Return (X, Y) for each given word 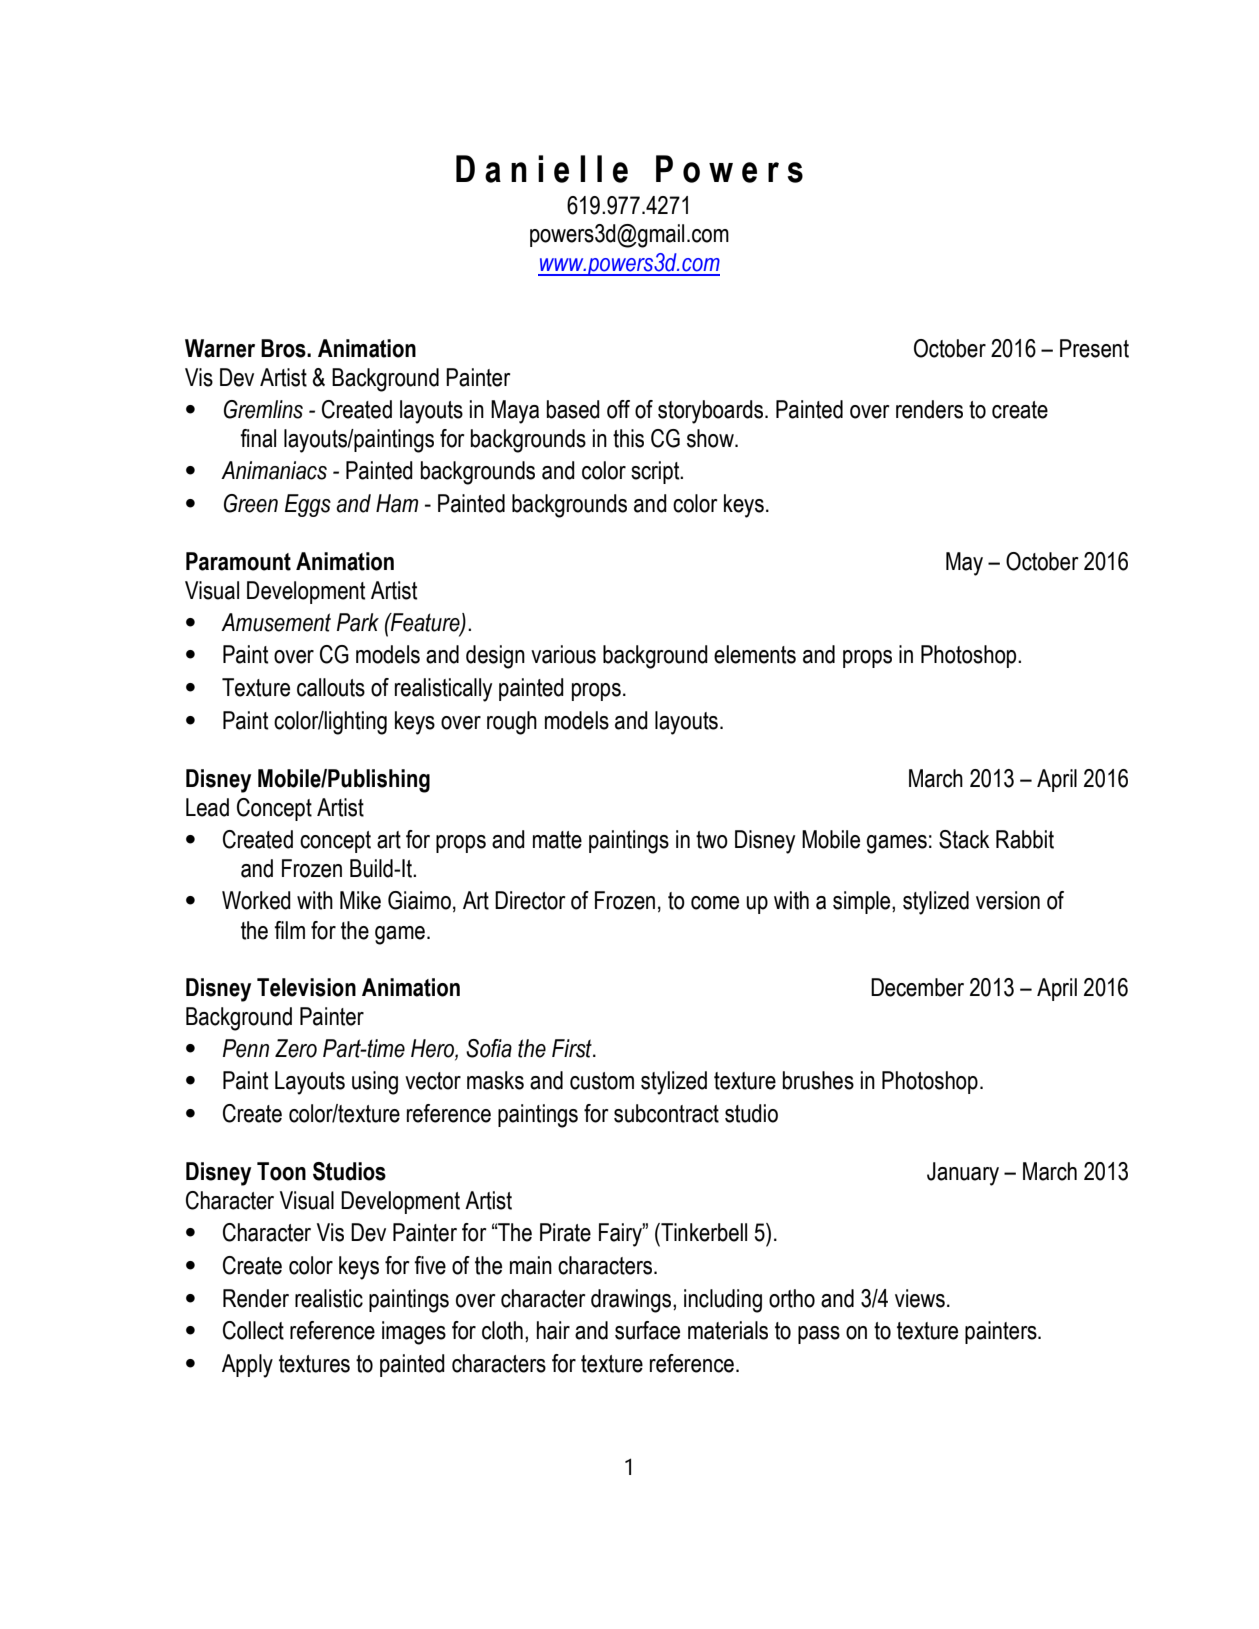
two (712, 840)
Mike (360, 900)
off (618, 409)
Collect (253, 1330)
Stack (964, 839)
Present (1094, 348)
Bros (284, 348)
